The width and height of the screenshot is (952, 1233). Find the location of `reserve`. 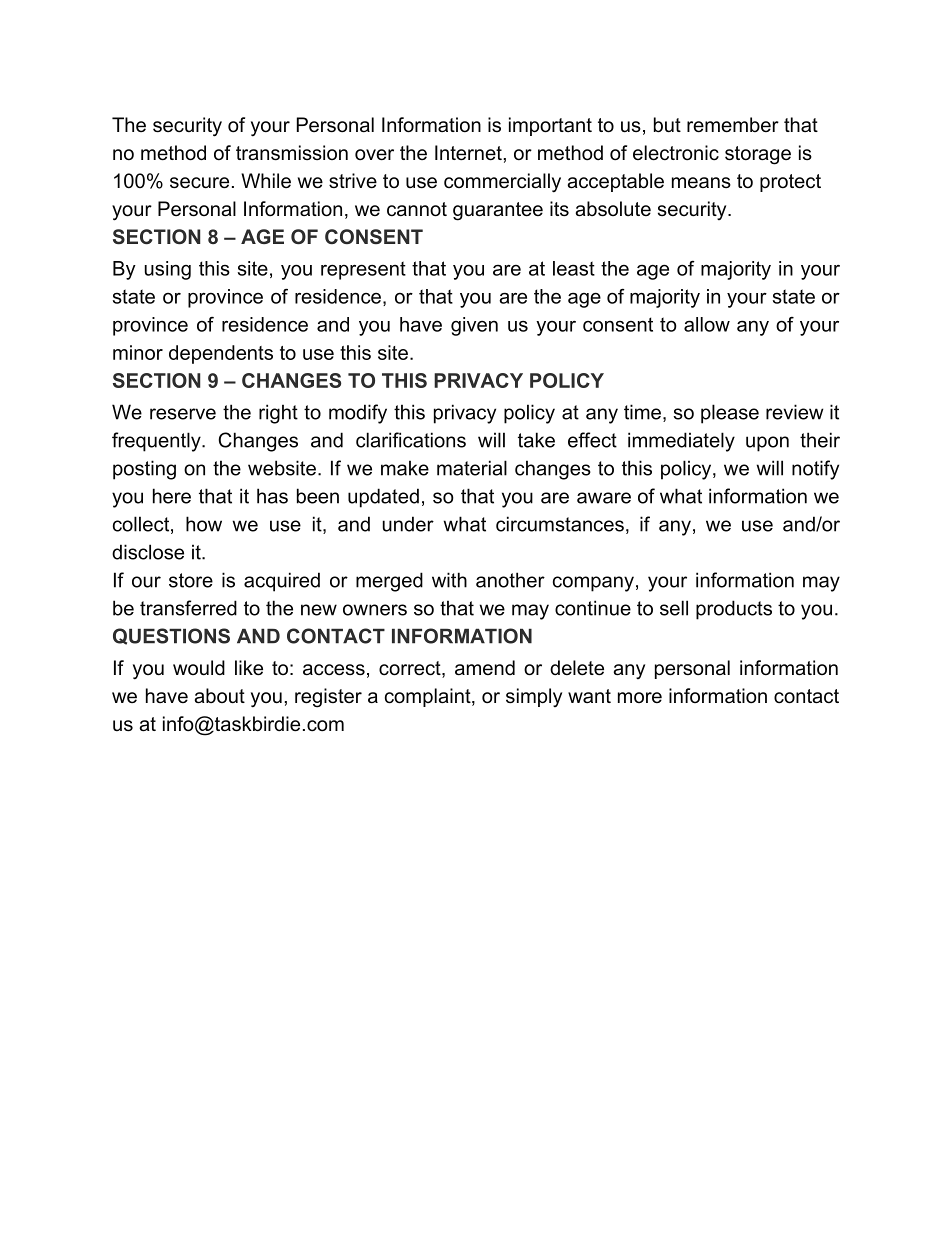

reserve is located at coordinates (183, 414).
